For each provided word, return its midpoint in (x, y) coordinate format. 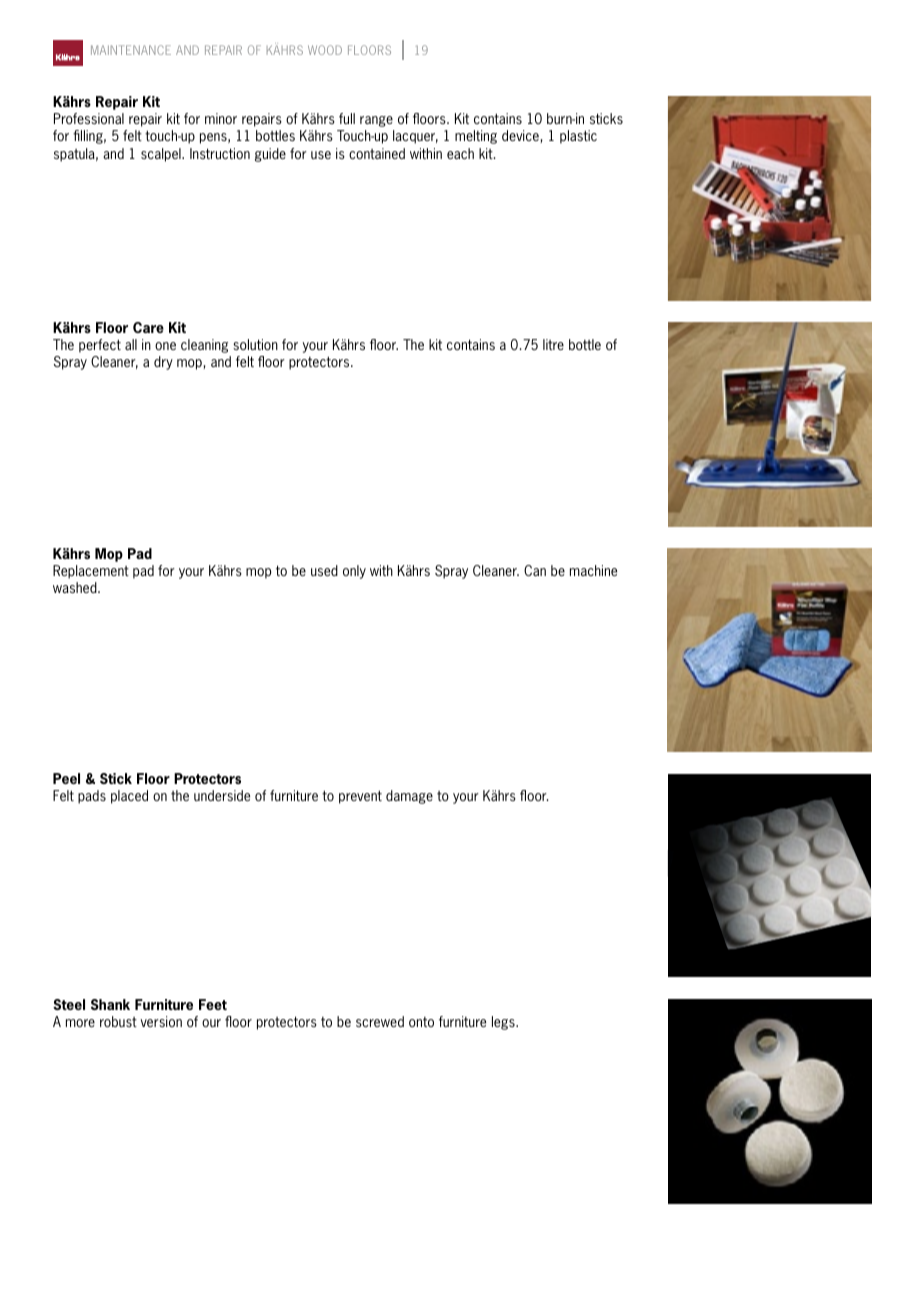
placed (129, 797)
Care (148, 327)
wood (325, 50)
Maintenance (131, 50)
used (324, 570)
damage (409, 797)
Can (535, 570)
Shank (110, 1004)
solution (255, 344)
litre (553, 344)
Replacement (91, 572)
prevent (360, 797)
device (521, 136)
